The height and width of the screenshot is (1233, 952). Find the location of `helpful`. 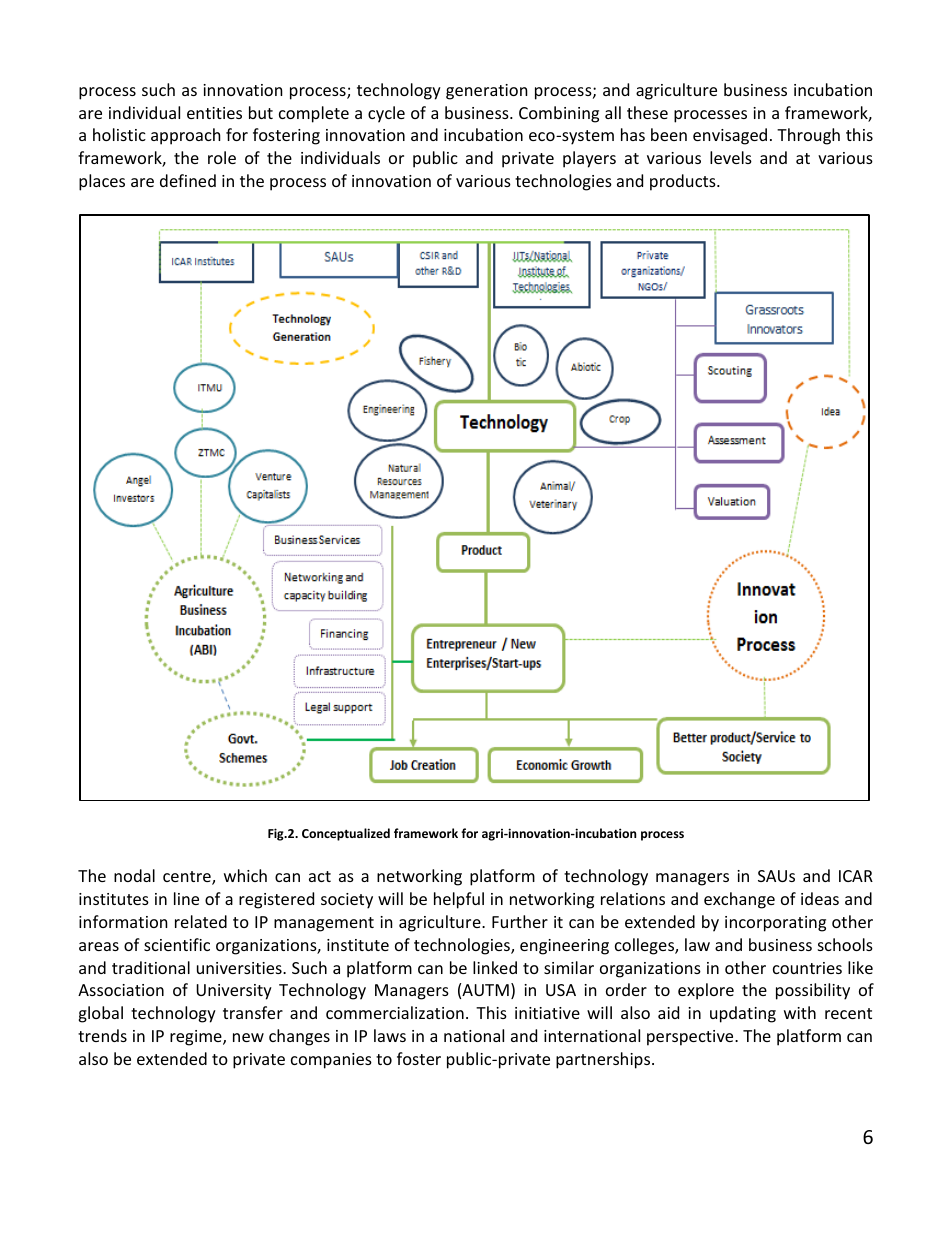

helpful is located at coordinates (459, 900).
